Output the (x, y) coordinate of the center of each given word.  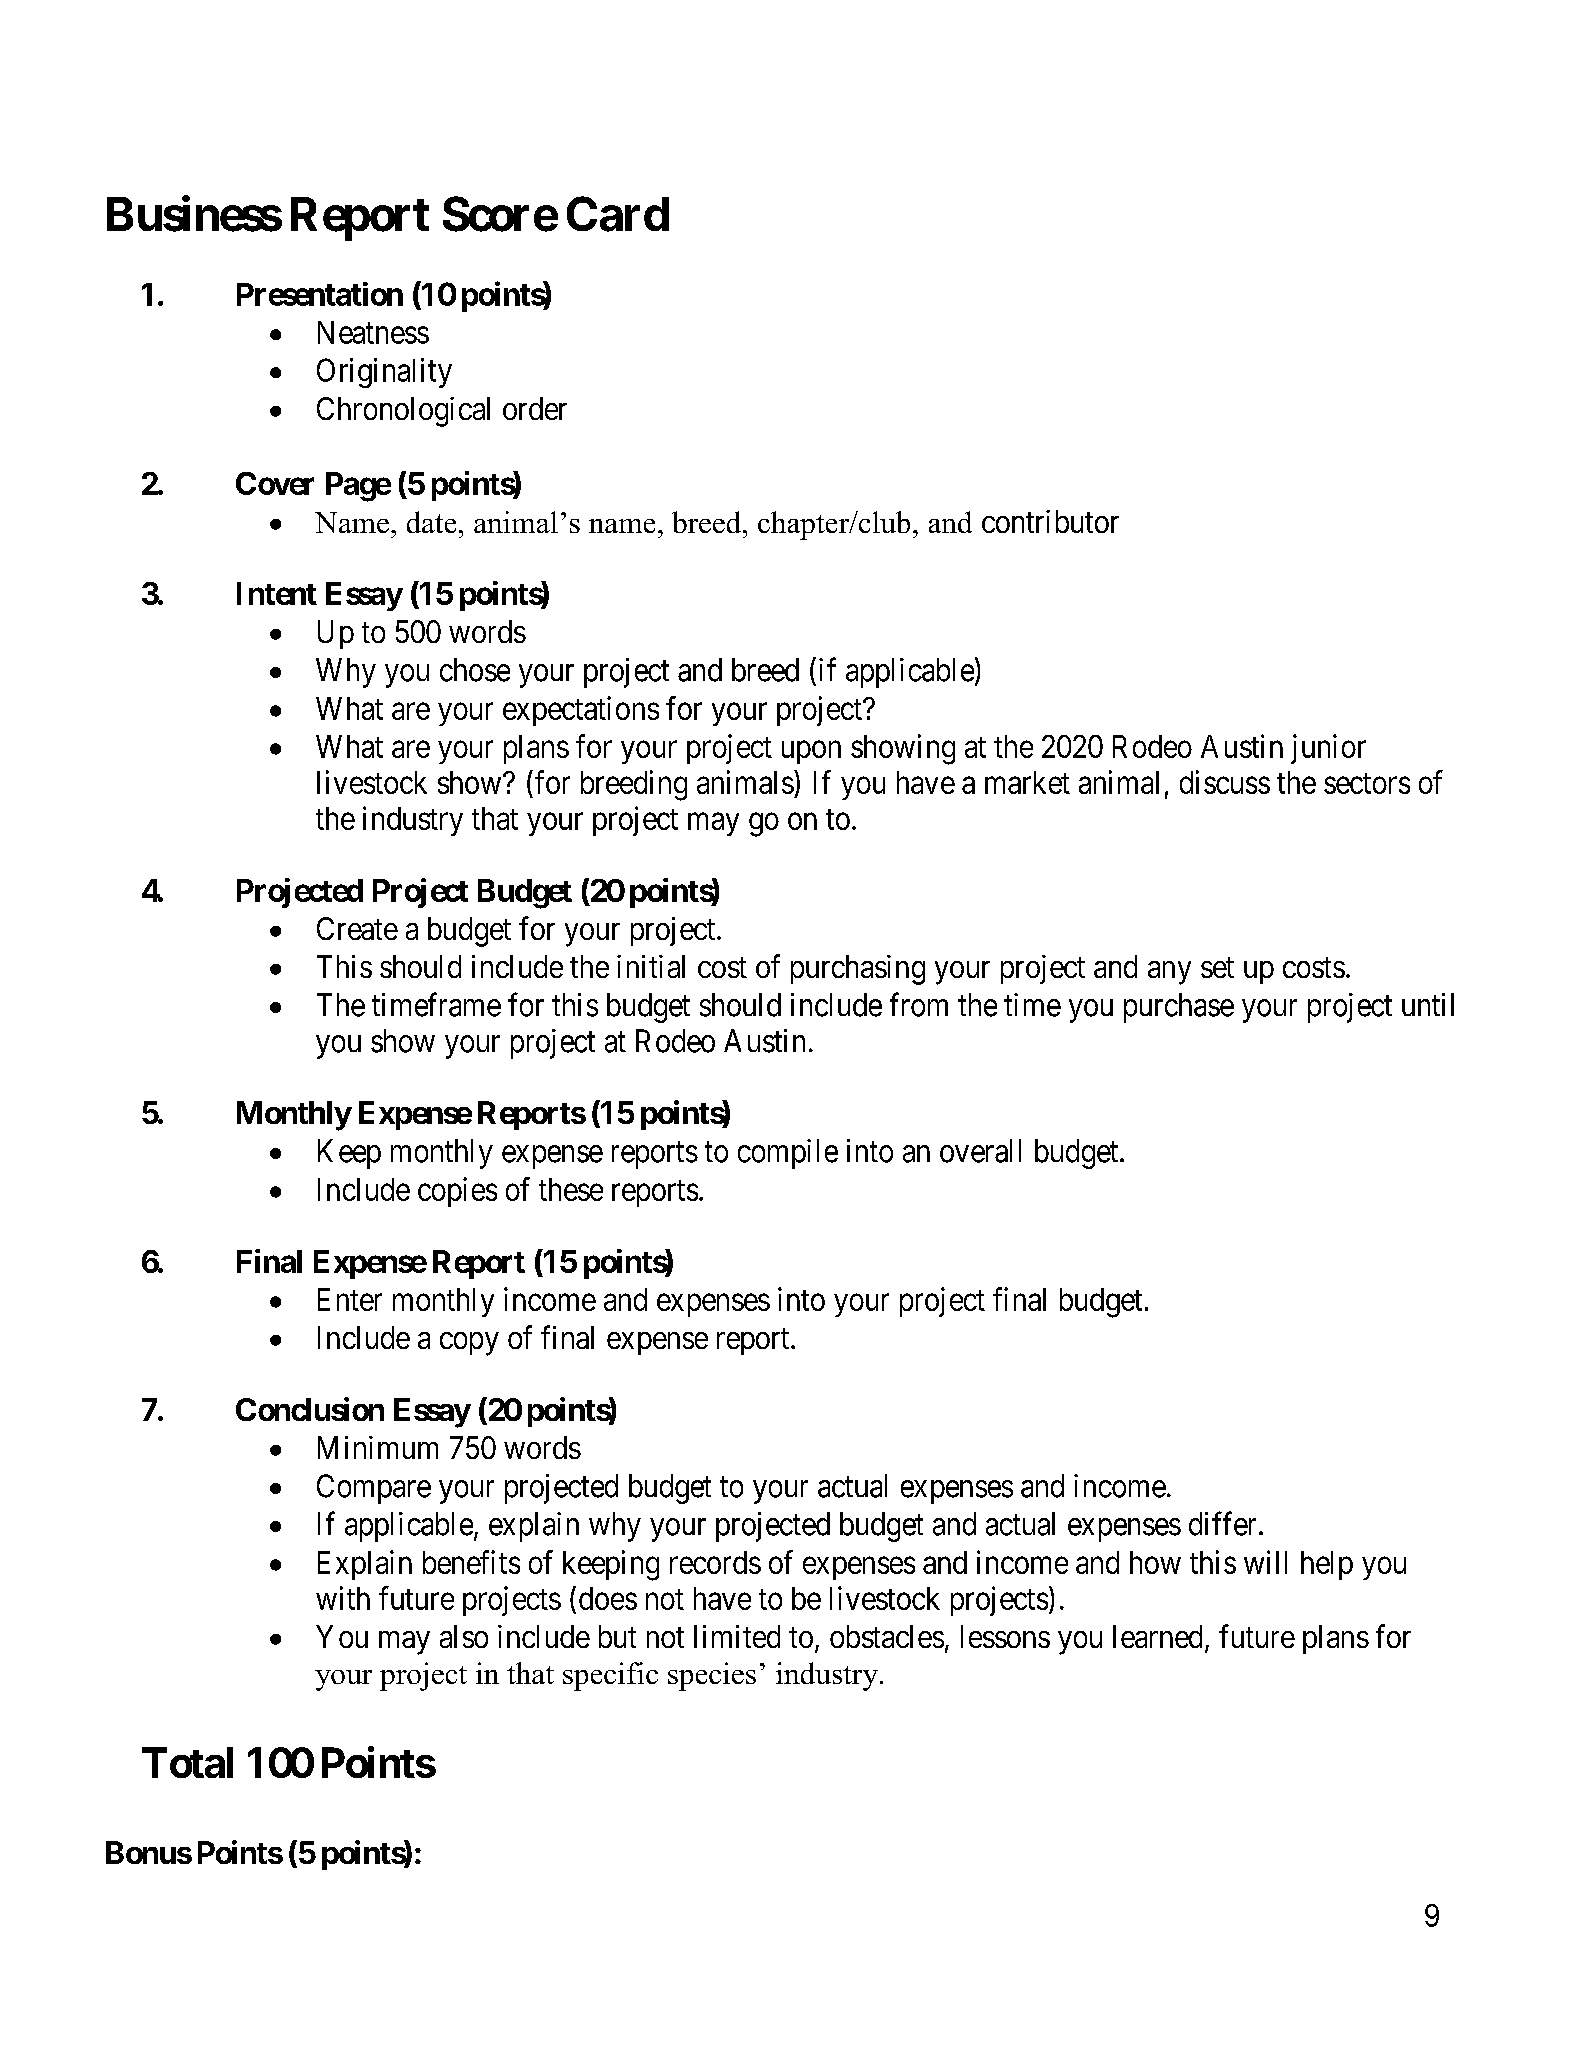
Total (187, 1762)
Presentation (320, 294)
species (712, 1676)
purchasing (858, 970)
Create (357, 928)
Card (618, 214)
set (1217, 967)
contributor (1050, 521)
